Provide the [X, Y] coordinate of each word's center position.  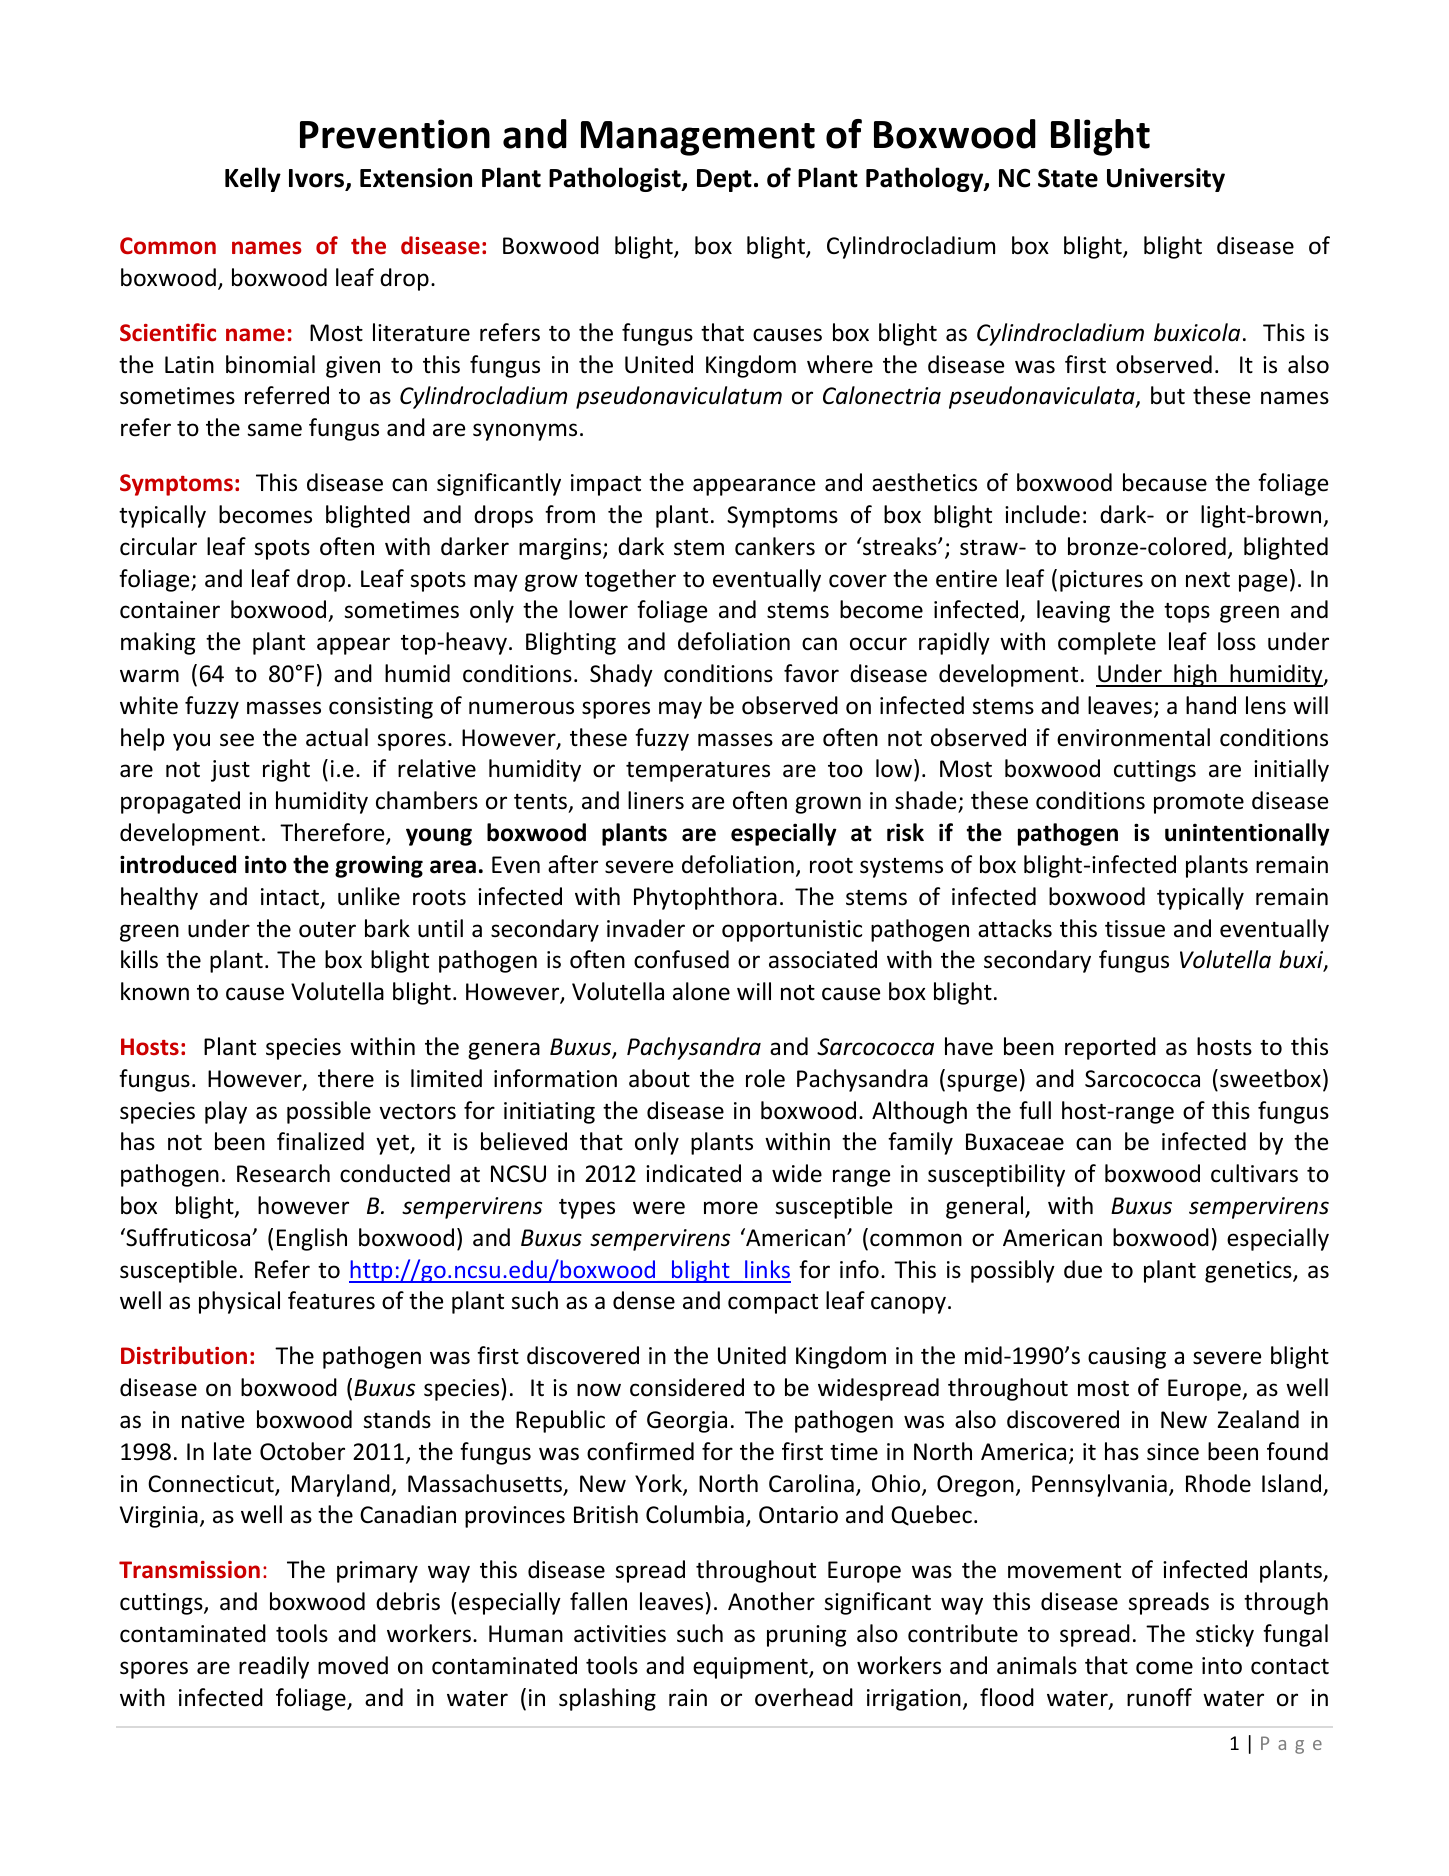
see [237, 740]
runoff [1159, 1697]
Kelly [253, 179]
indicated [693, 1173]
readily [274, 1667]
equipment [751, 1668]
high [1195, 675]
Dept [724, 180]
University [1166, 180]
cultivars [1254, 1173]
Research [283, 1173]
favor [811, 673]
